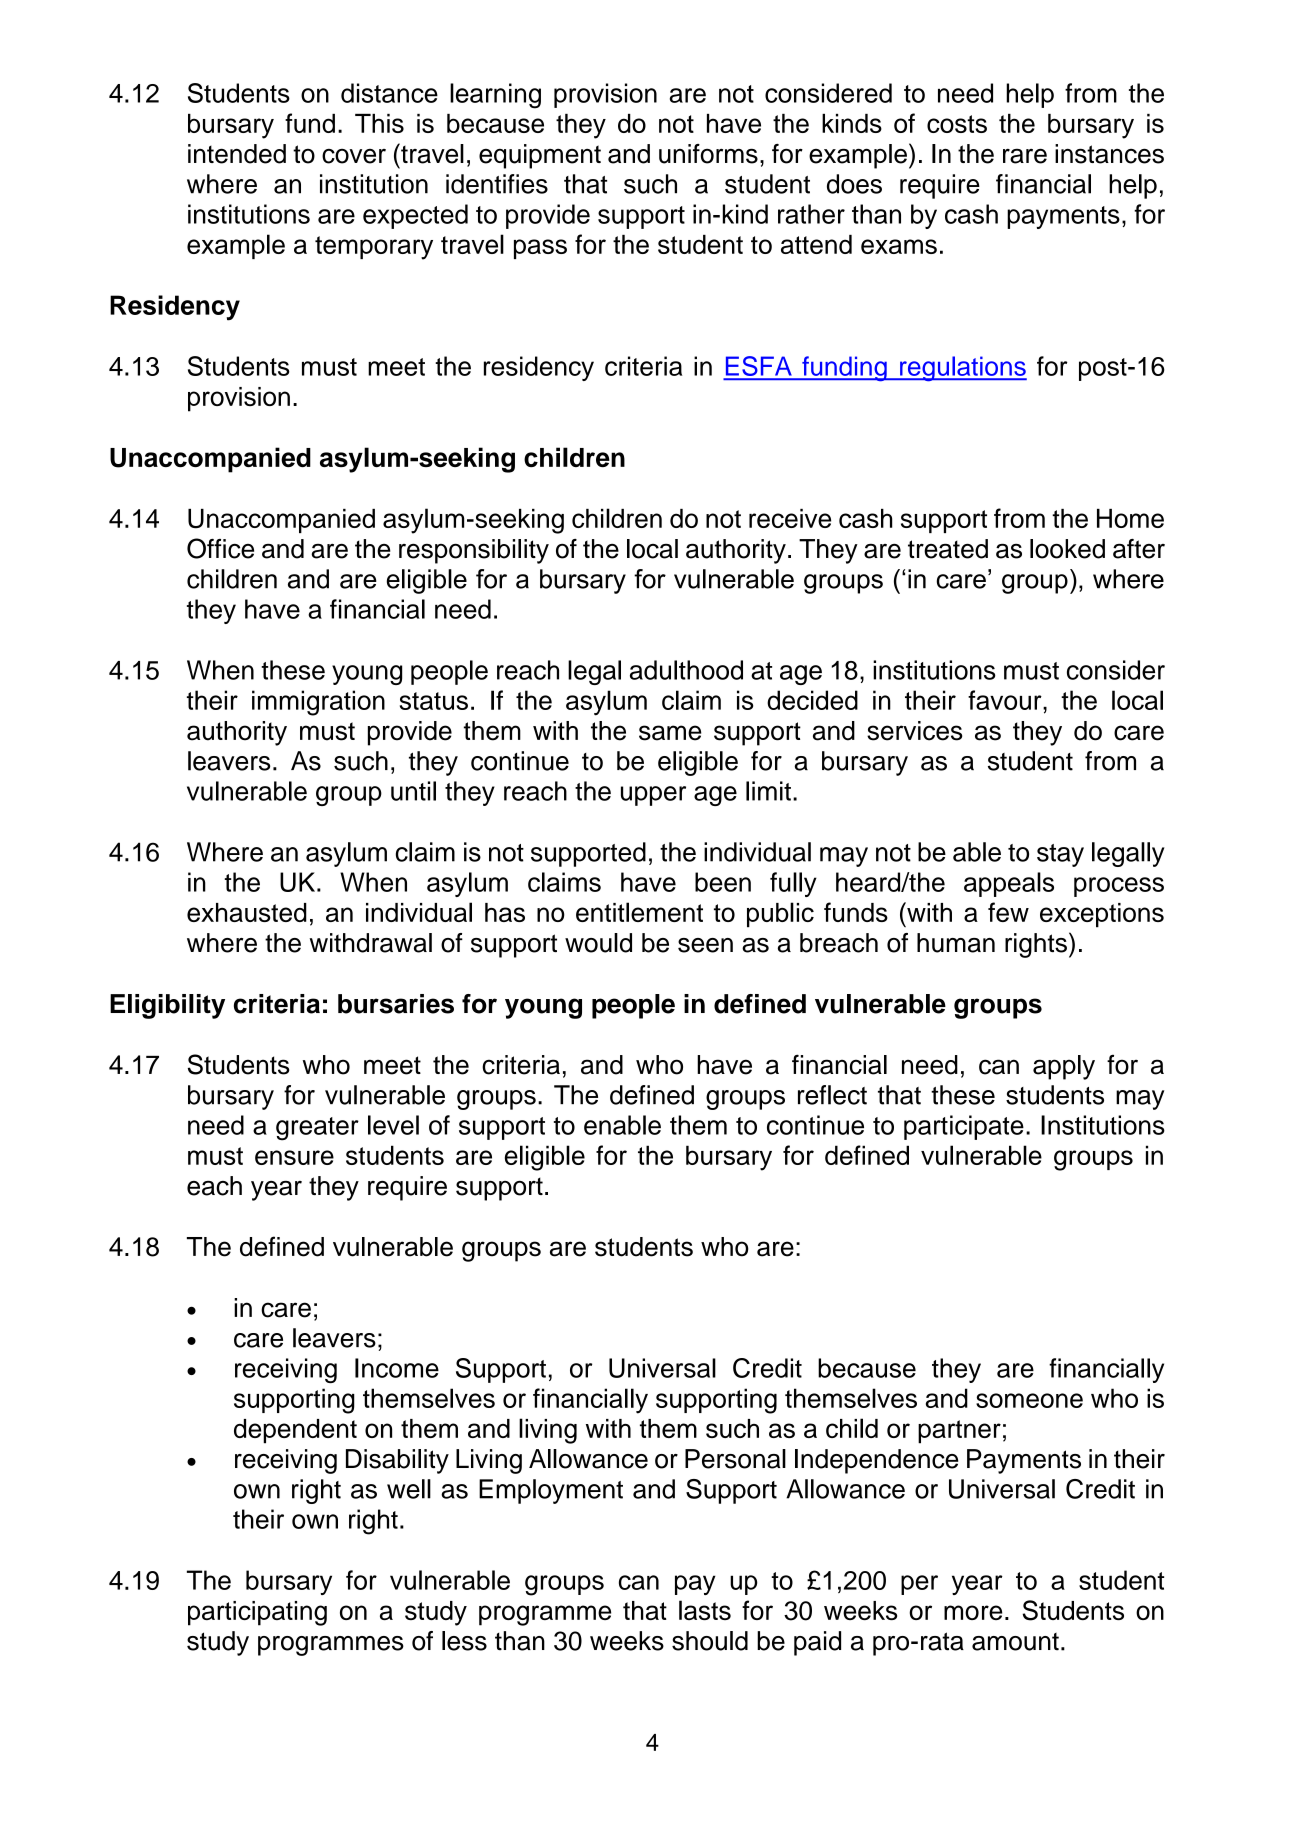  Describe the element at coordinates (294, 1157) in the image. I see `ensure` at that location.
